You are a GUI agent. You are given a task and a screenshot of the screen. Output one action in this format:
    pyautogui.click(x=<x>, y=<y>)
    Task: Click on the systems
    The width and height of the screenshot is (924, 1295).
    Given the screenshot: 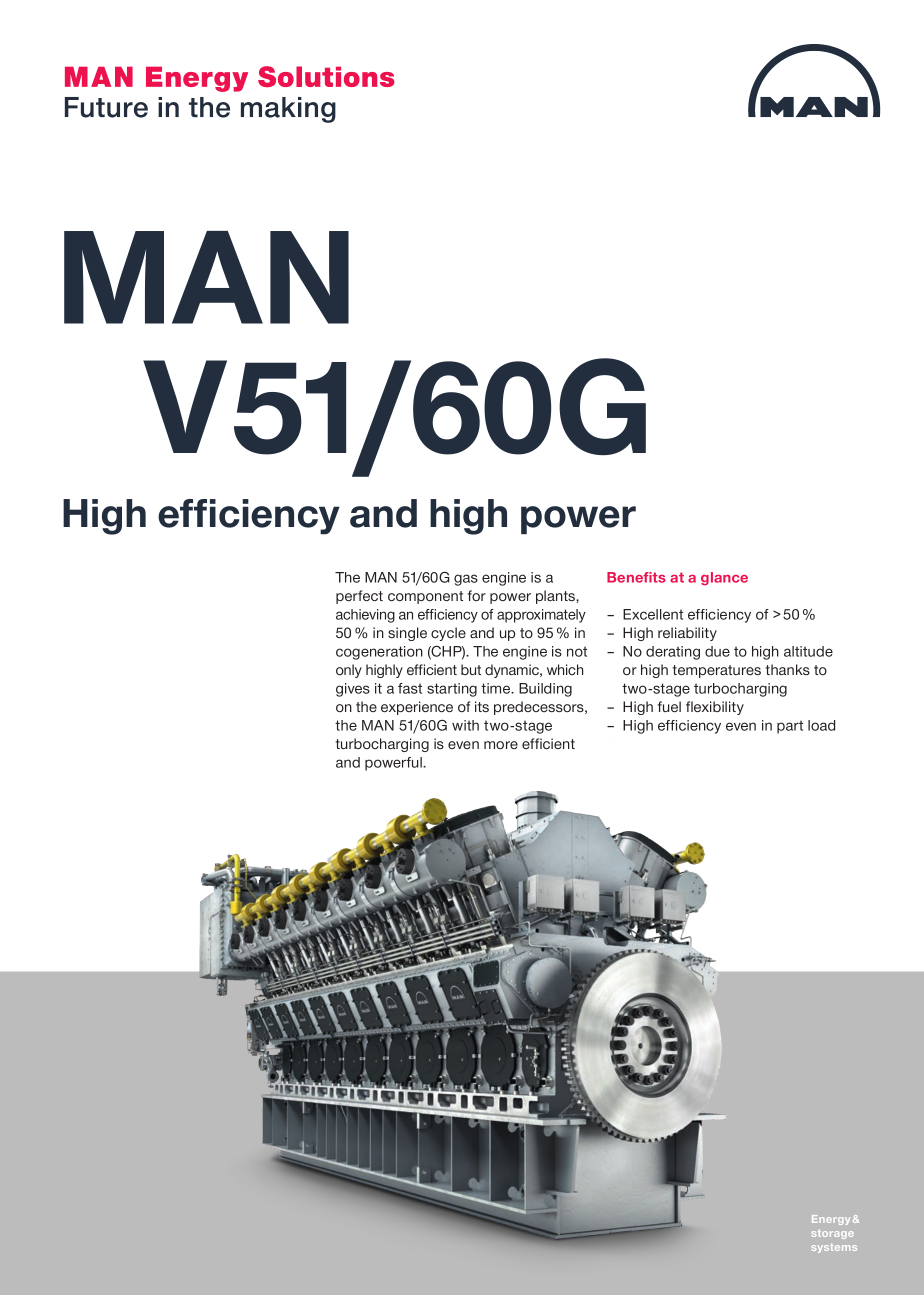 What is the action you would take?
    pyautogui.click(x=834, y=1248)
